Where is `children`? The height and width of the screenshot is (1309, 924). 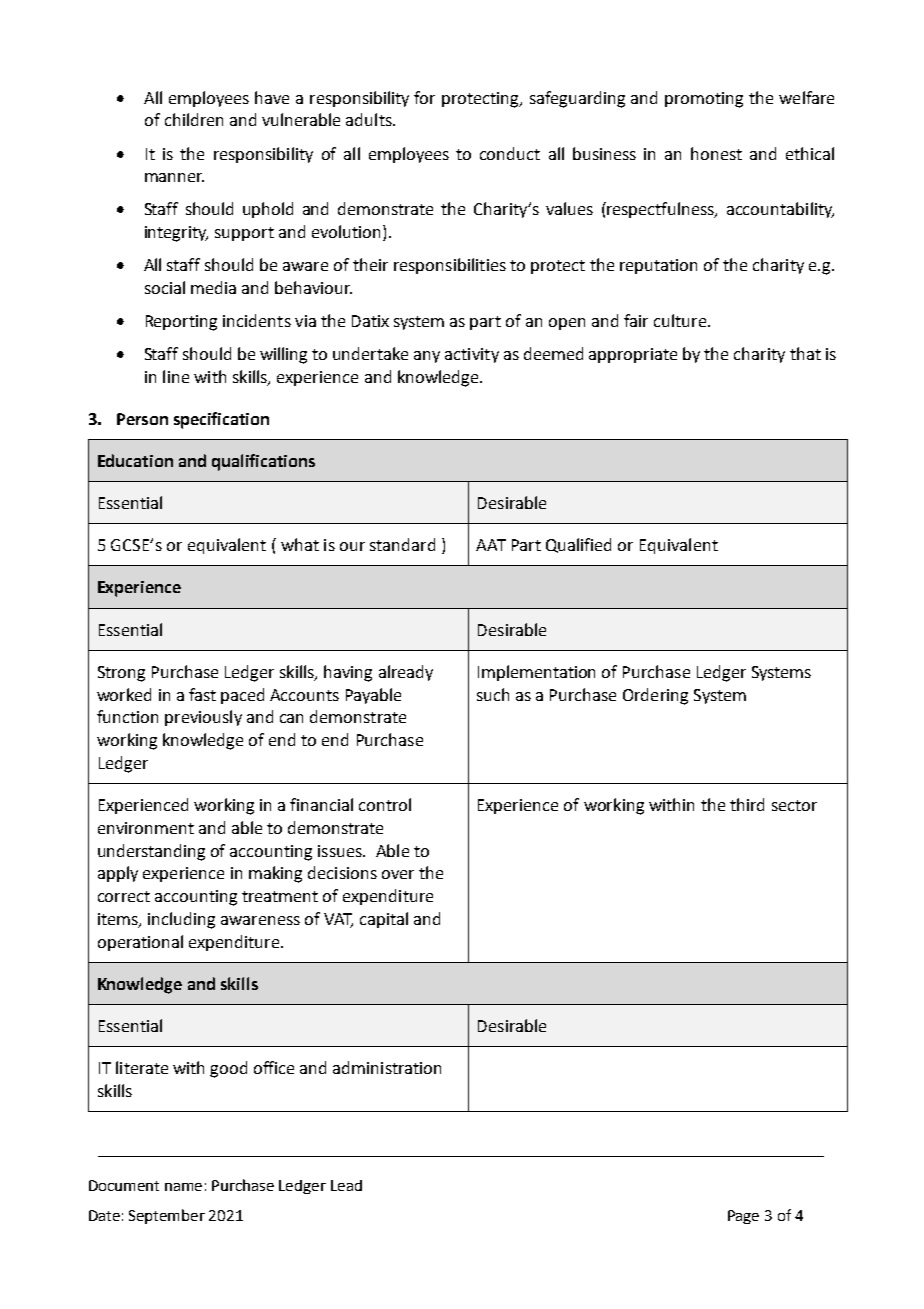 children is located at coordinates (194, 119).
